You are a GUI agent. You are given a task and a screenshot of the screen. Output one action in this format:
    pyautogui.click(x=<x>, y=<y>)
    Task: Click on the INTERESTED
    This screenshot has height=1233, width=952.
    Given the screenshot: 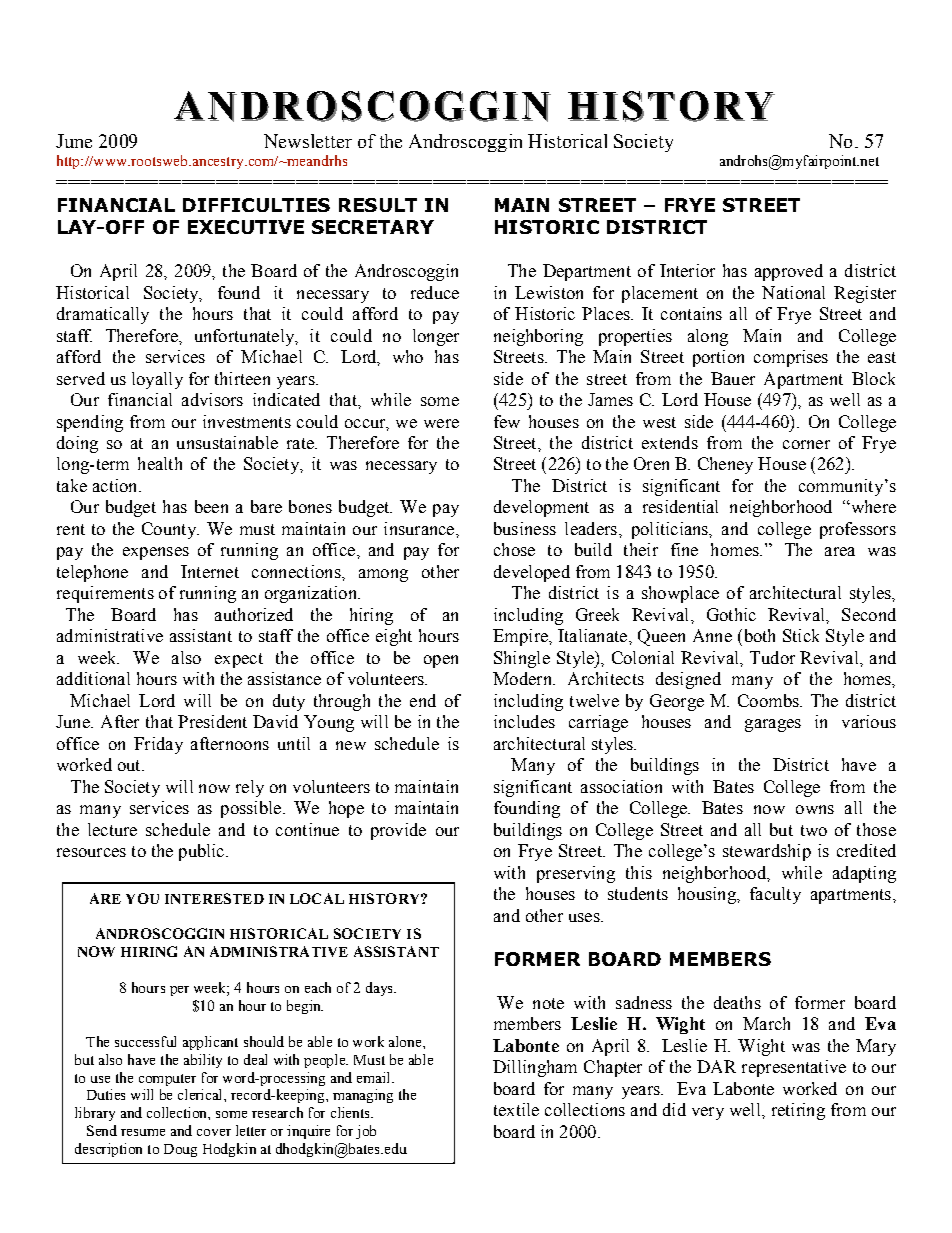 What is the action you would take?
    pyautogui.click(x=214, y=898)
